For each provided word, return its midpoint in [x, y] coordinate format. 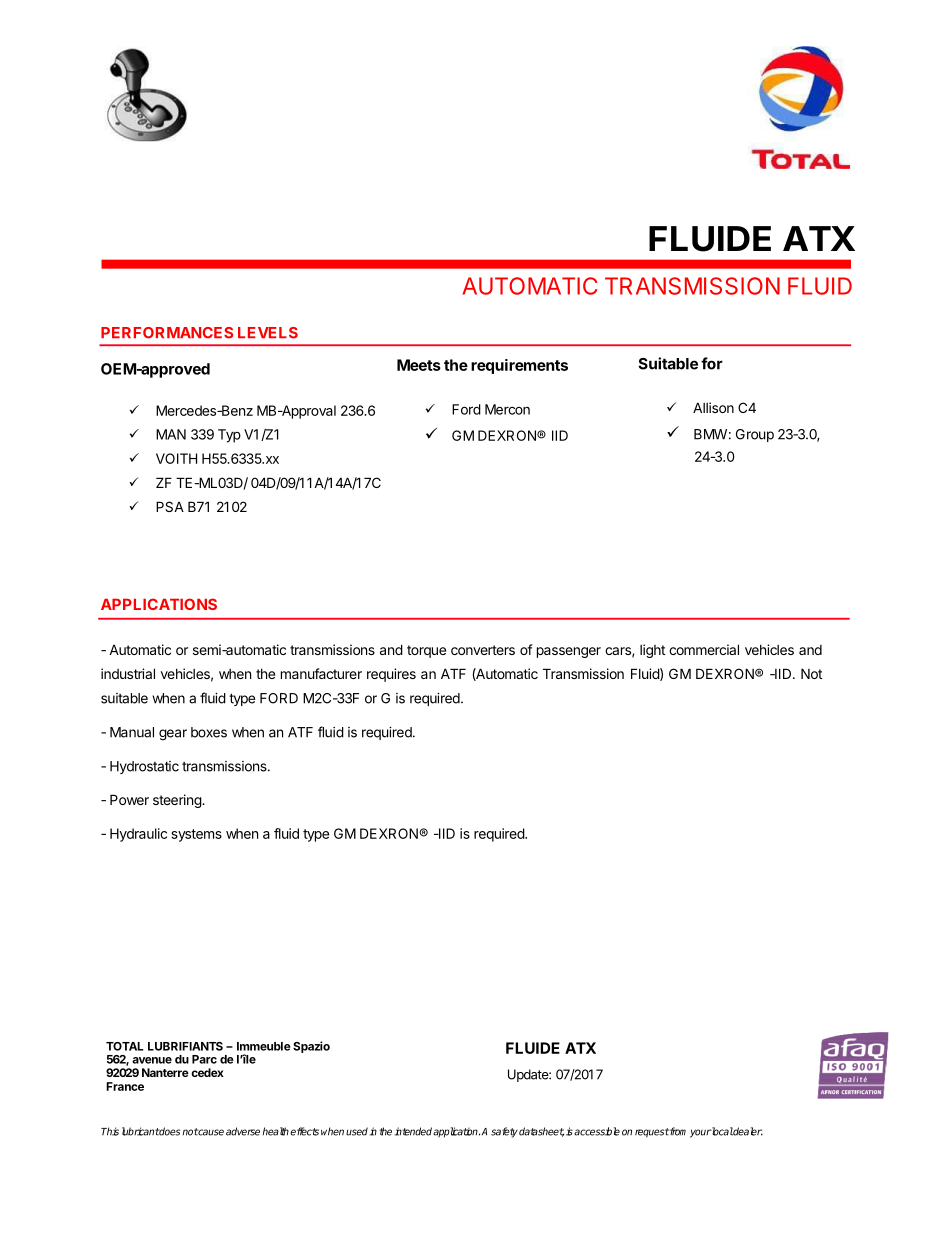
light [652, 651]
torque [426, 651]
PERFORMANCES [167, 333]
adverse [243, 1131]
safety [504, 1132]
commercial [704, 649]
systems [196, 835]
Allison [713, 407]
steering [178, 801]
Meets [419, 365]
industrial [128, 673]
